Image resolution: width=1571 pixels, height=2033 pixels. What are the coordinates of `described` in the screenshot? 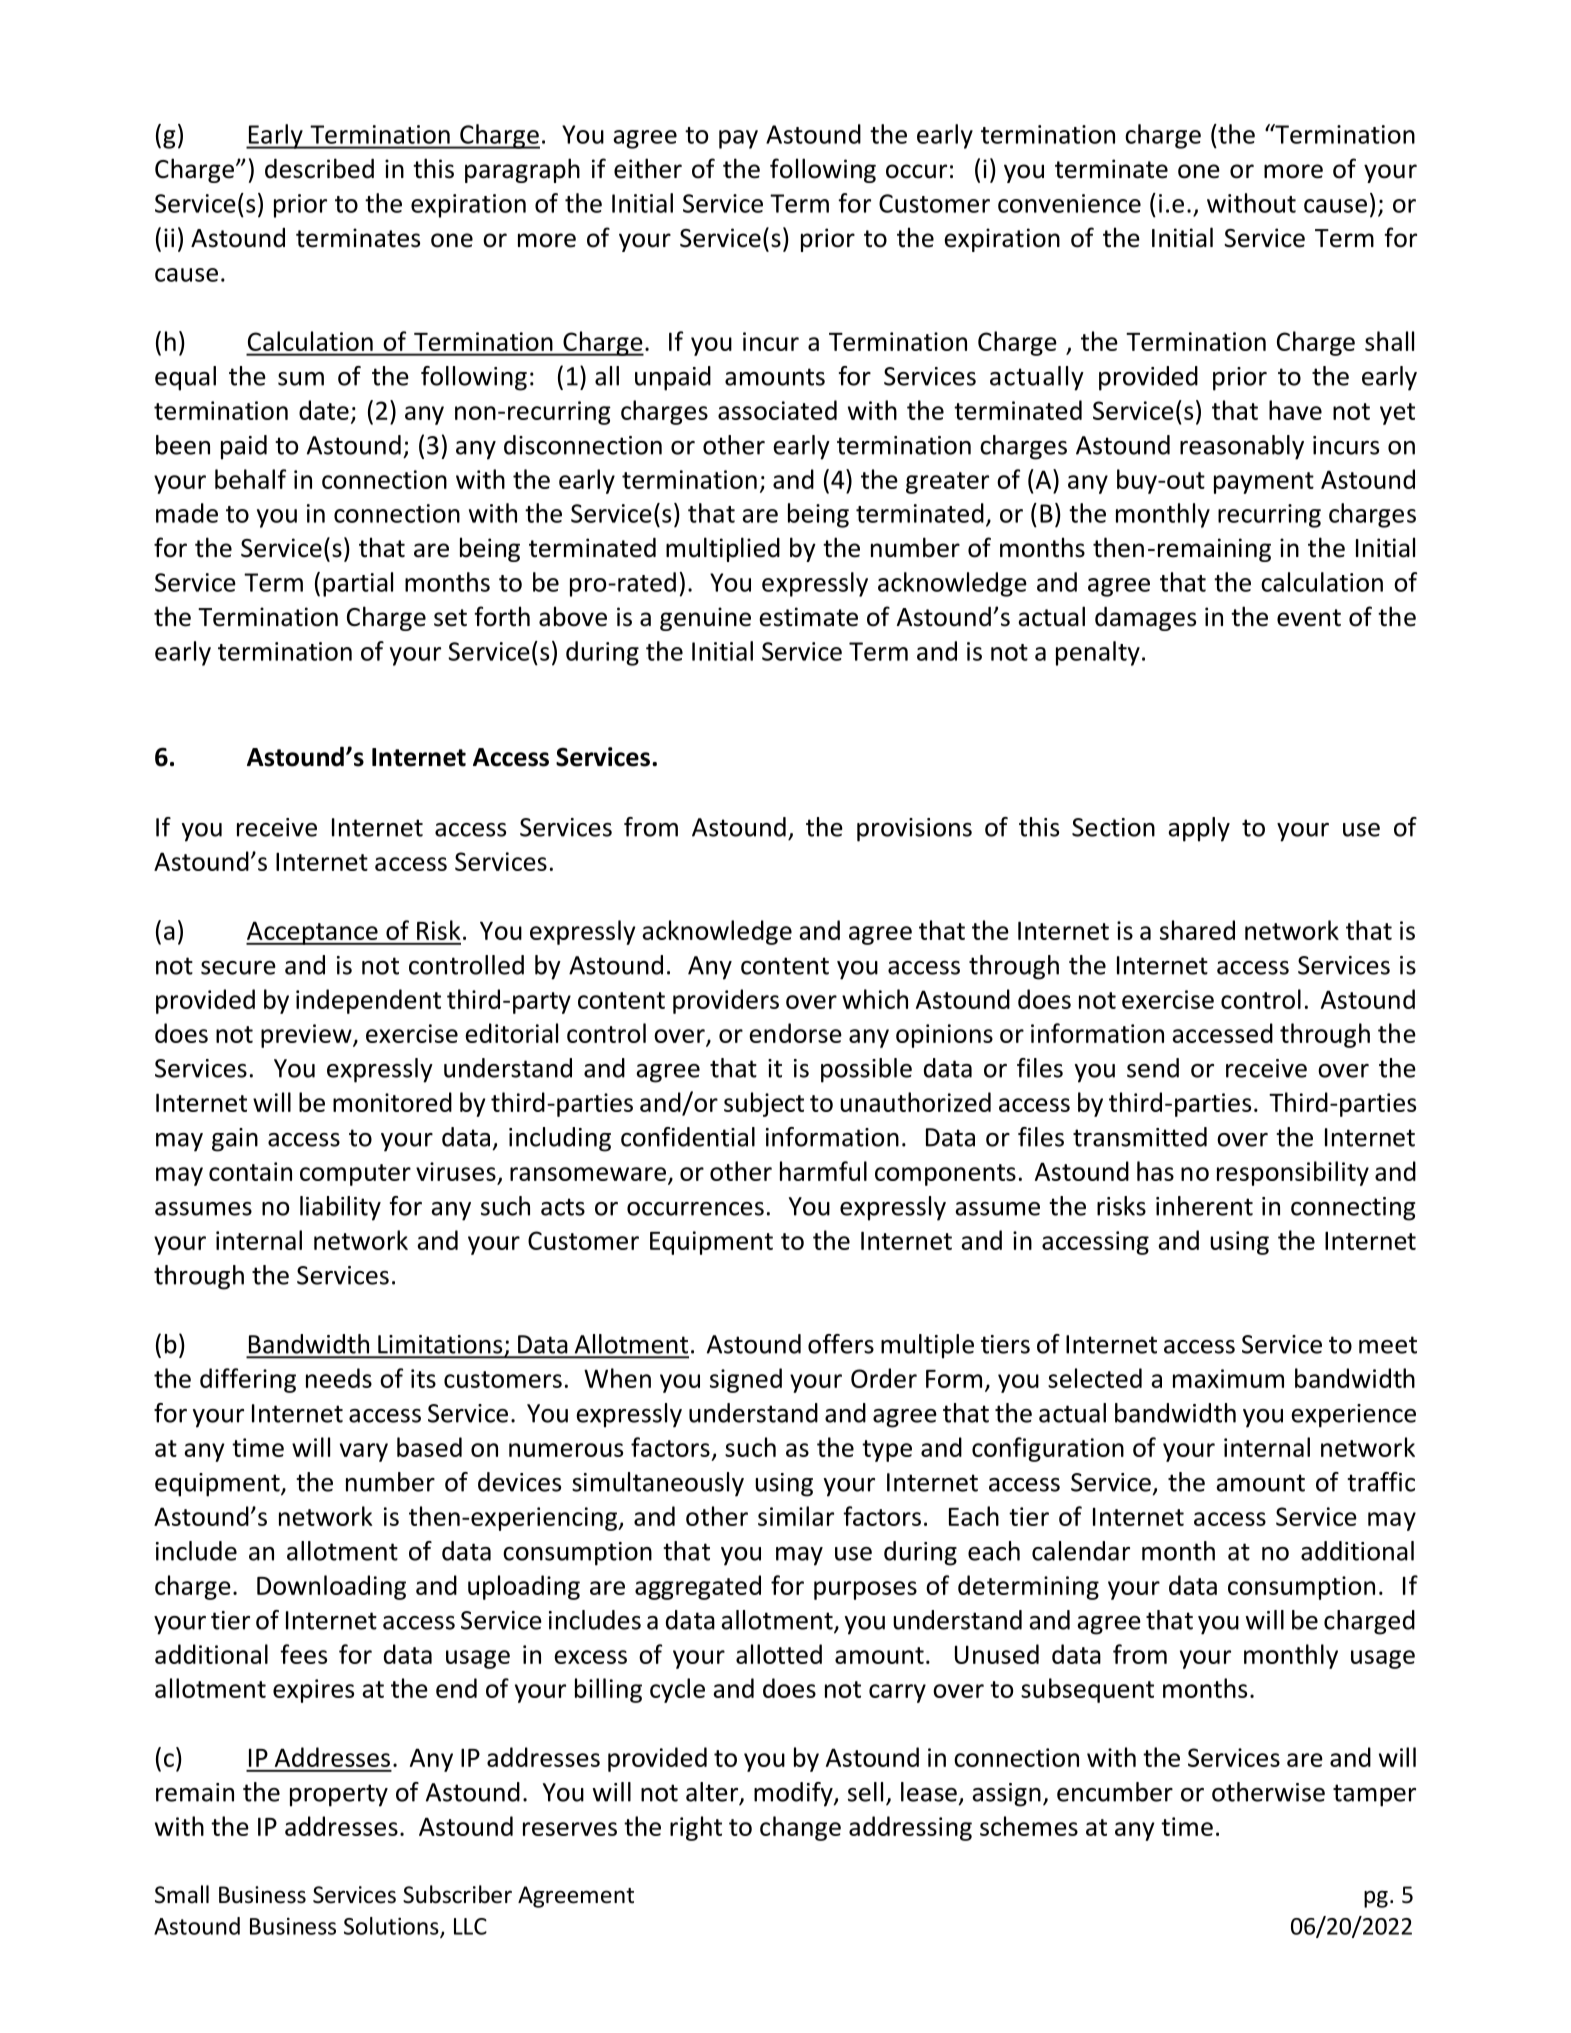 It's located at (319, 168).
